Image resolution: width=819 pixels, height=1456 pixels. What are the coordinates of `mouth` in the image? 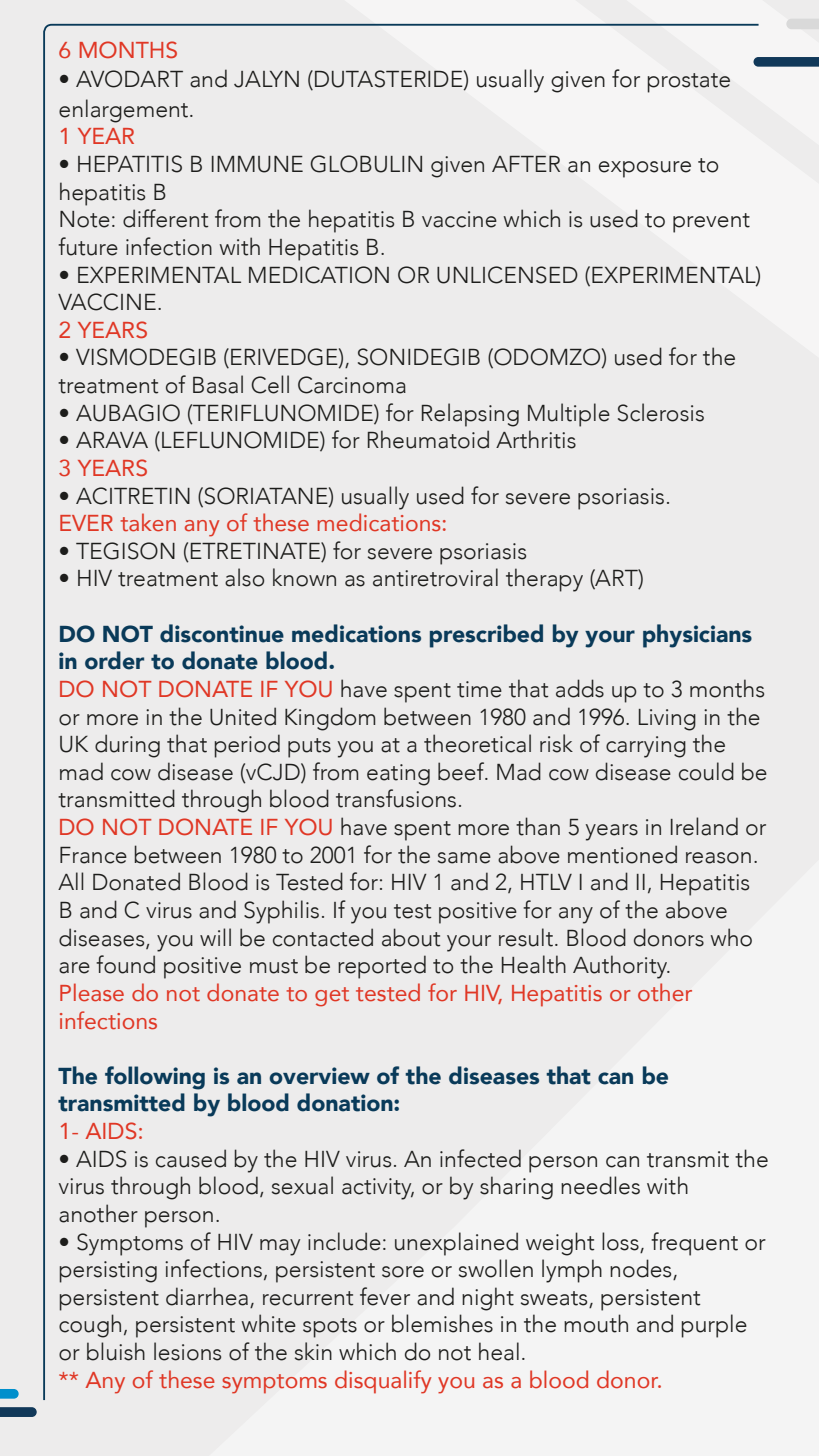 It's located at (596, 1323).
